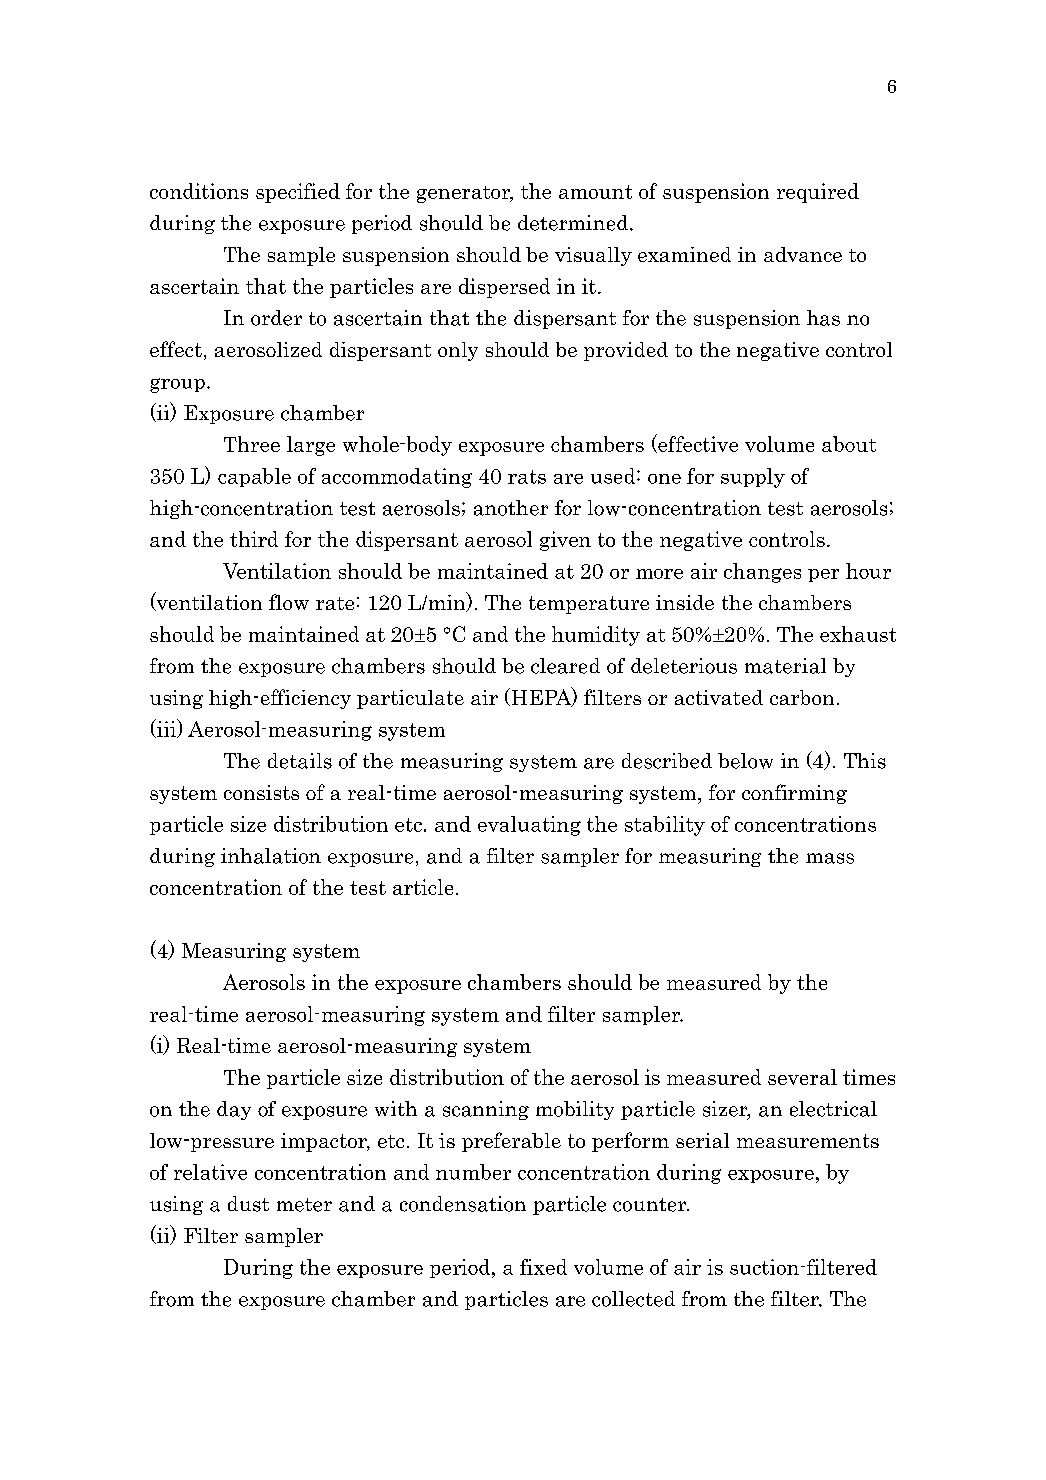 The width and height of the screenshot is (1046, 1480). I want to click on dust, so click(248, 1204).
